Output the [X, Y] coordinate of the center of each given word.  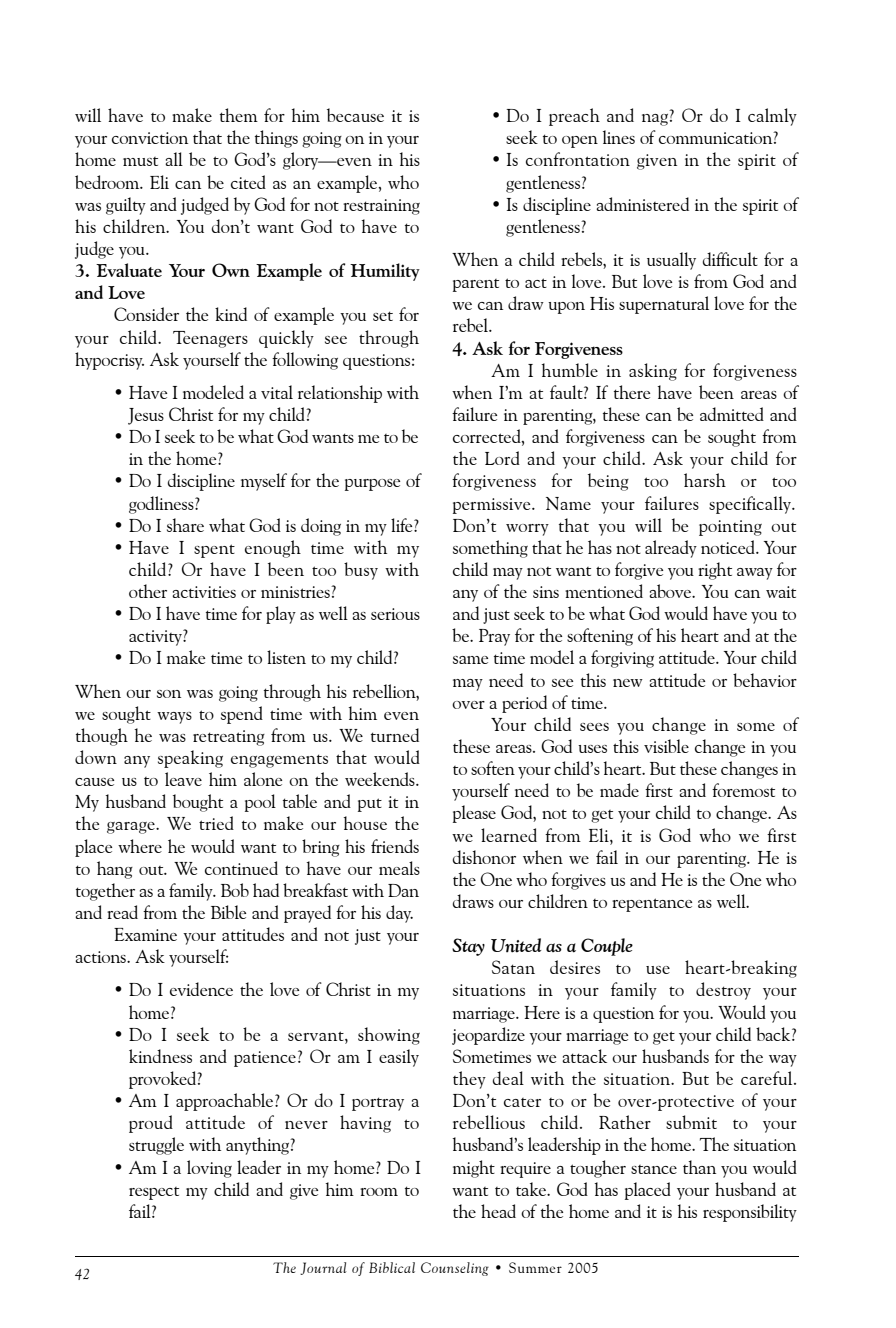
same [470, 660]
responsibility [750, 1213]
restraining [381, 207]
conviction [150, 138]
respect [154, 1193]
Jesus [146, 416]
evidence [201, 989]
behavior [765, 680]
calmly [772, 117]
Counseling [455, 1269]
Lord [502, 458]
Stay [468, 947]
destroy [723, 991]
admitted [732, 414]
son [169, 694]
